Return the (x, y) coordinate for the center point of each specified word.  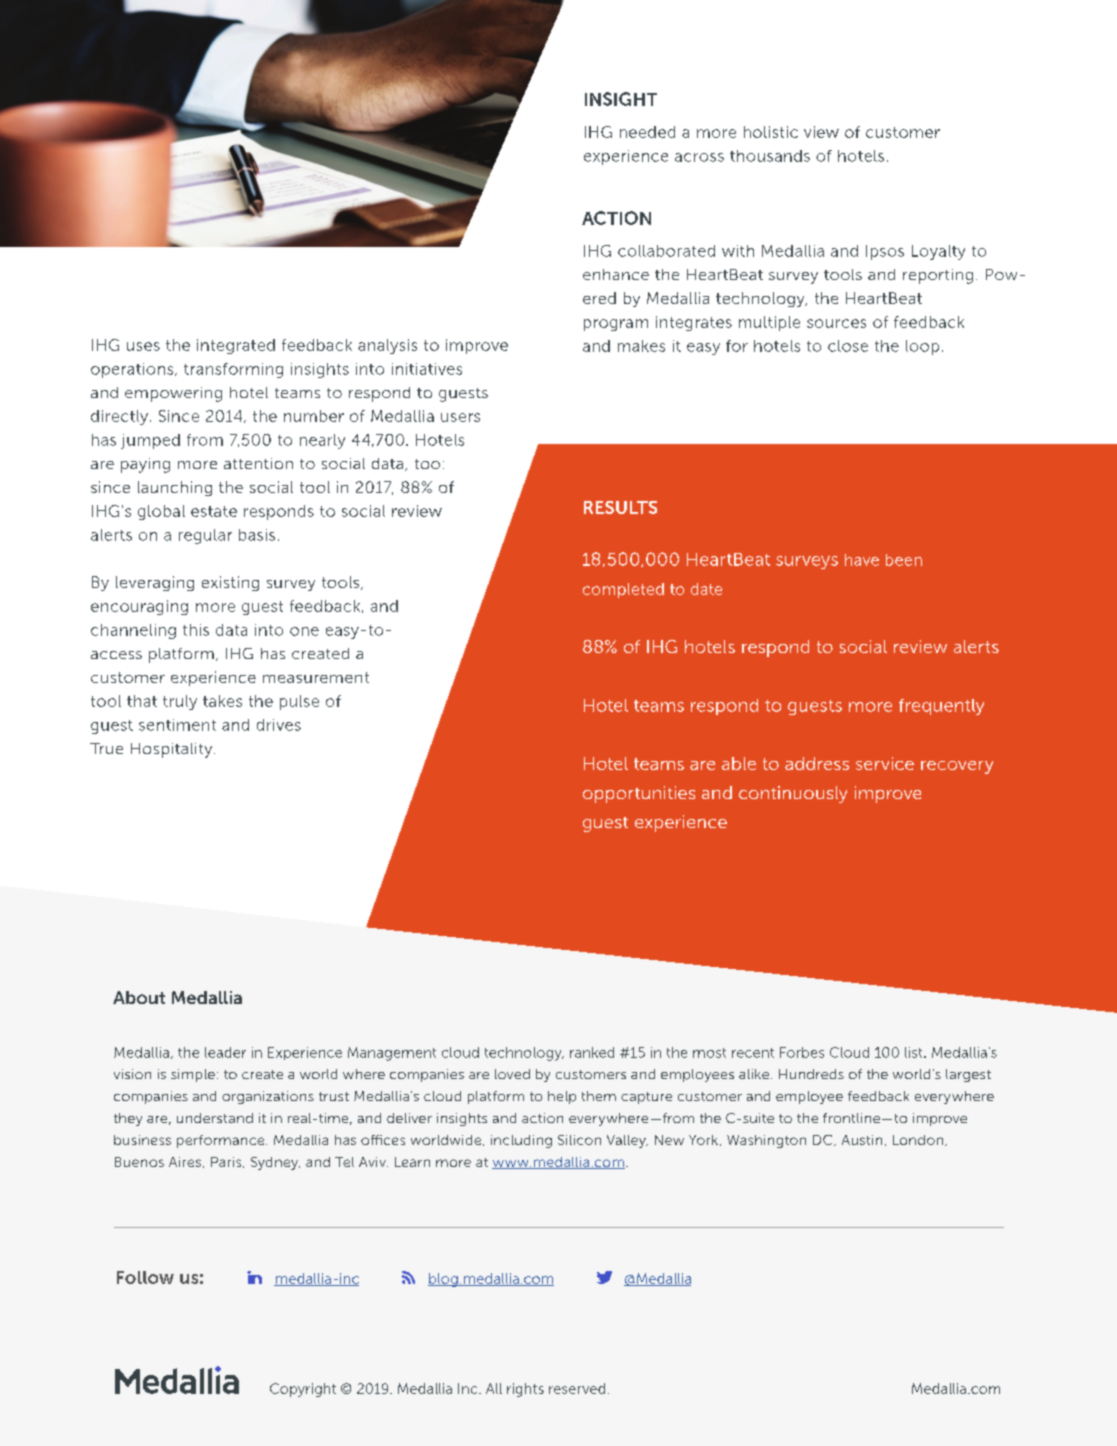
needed (647, 132)
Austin (862, 1140)
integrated (236, 346)
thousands (770, 156)
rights (525, 1390)
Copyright (303, 1390)
